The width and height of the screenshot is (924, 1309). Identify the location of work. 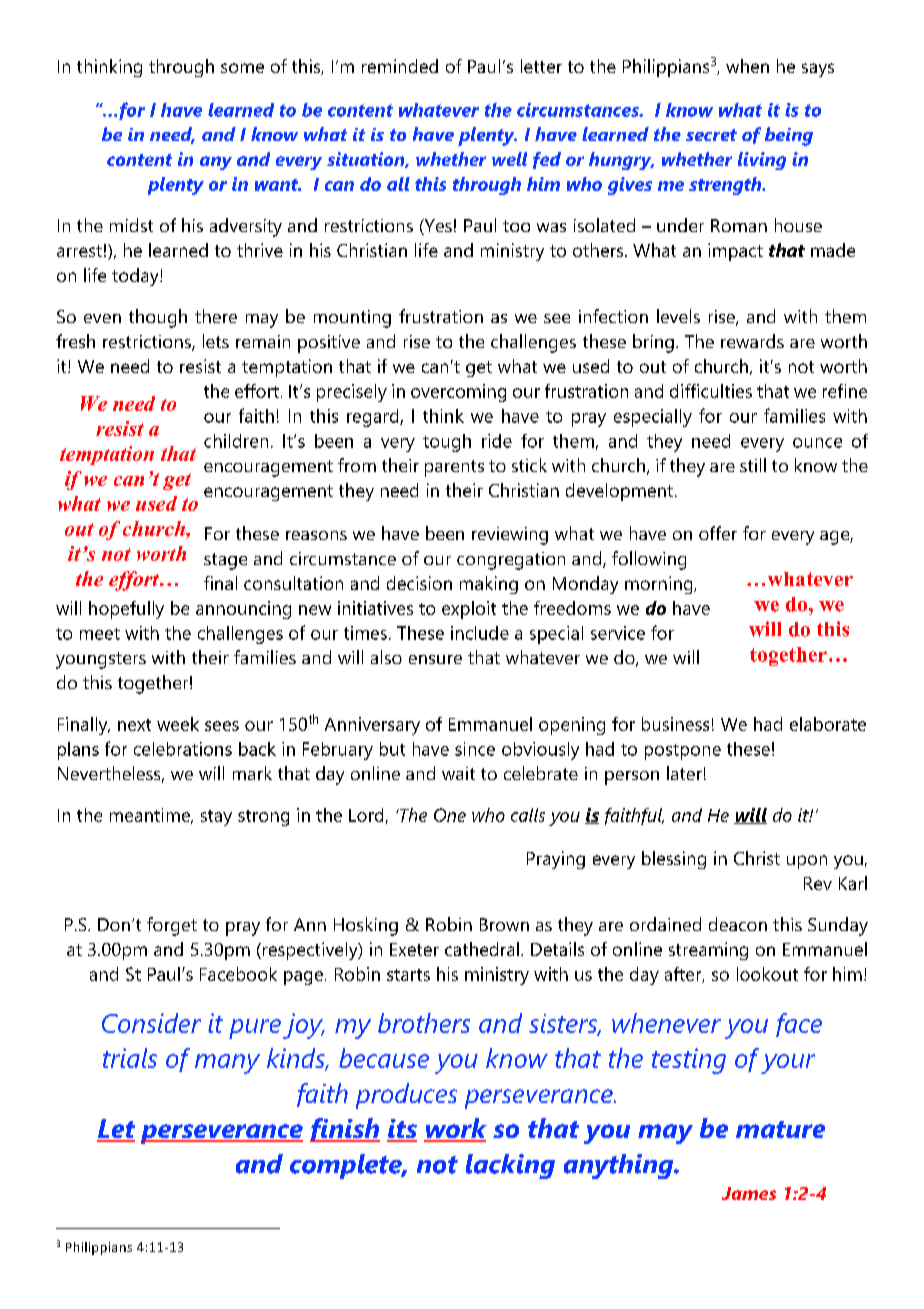
(455, 1129).
